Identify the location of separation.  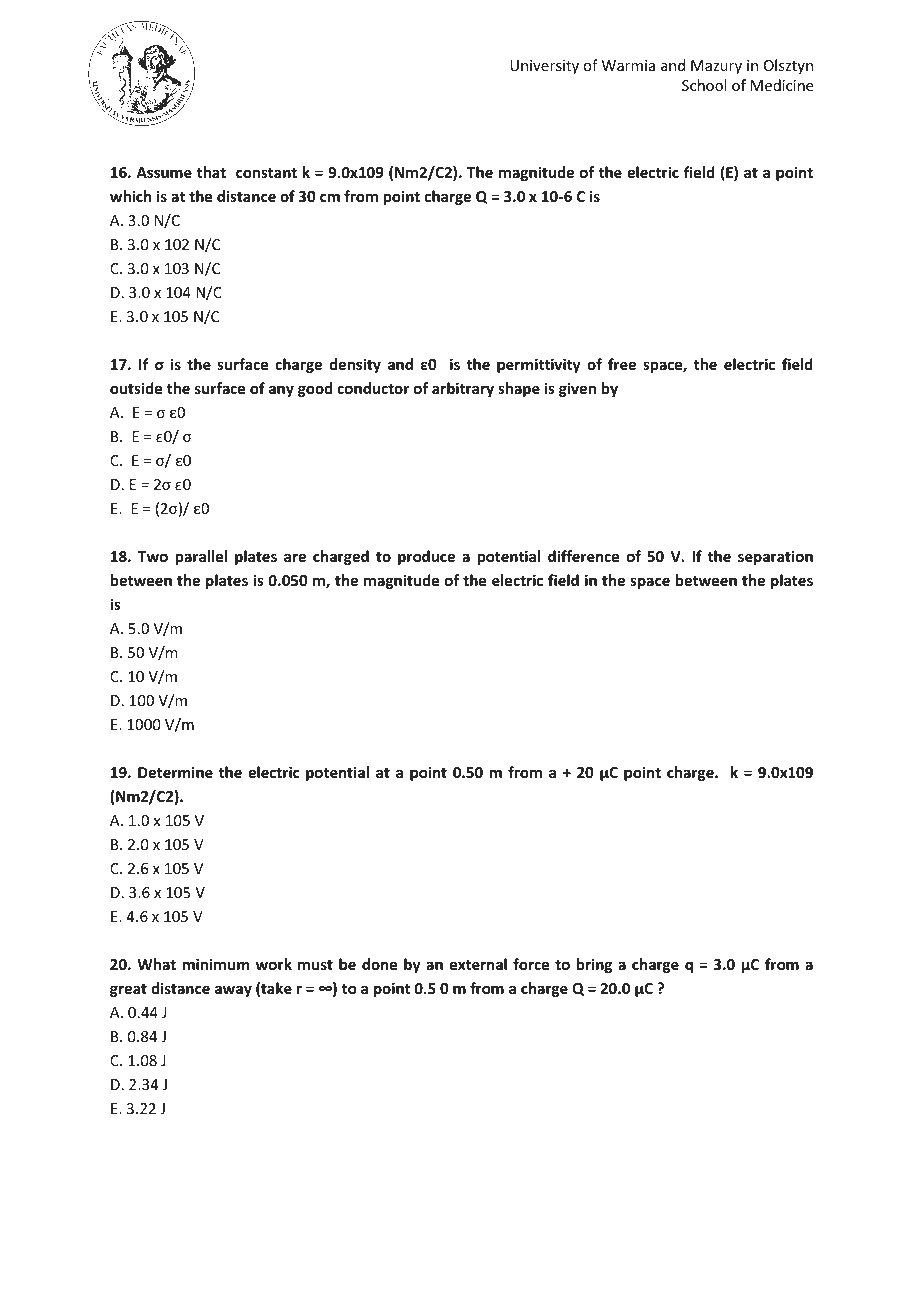
(775, 557).
